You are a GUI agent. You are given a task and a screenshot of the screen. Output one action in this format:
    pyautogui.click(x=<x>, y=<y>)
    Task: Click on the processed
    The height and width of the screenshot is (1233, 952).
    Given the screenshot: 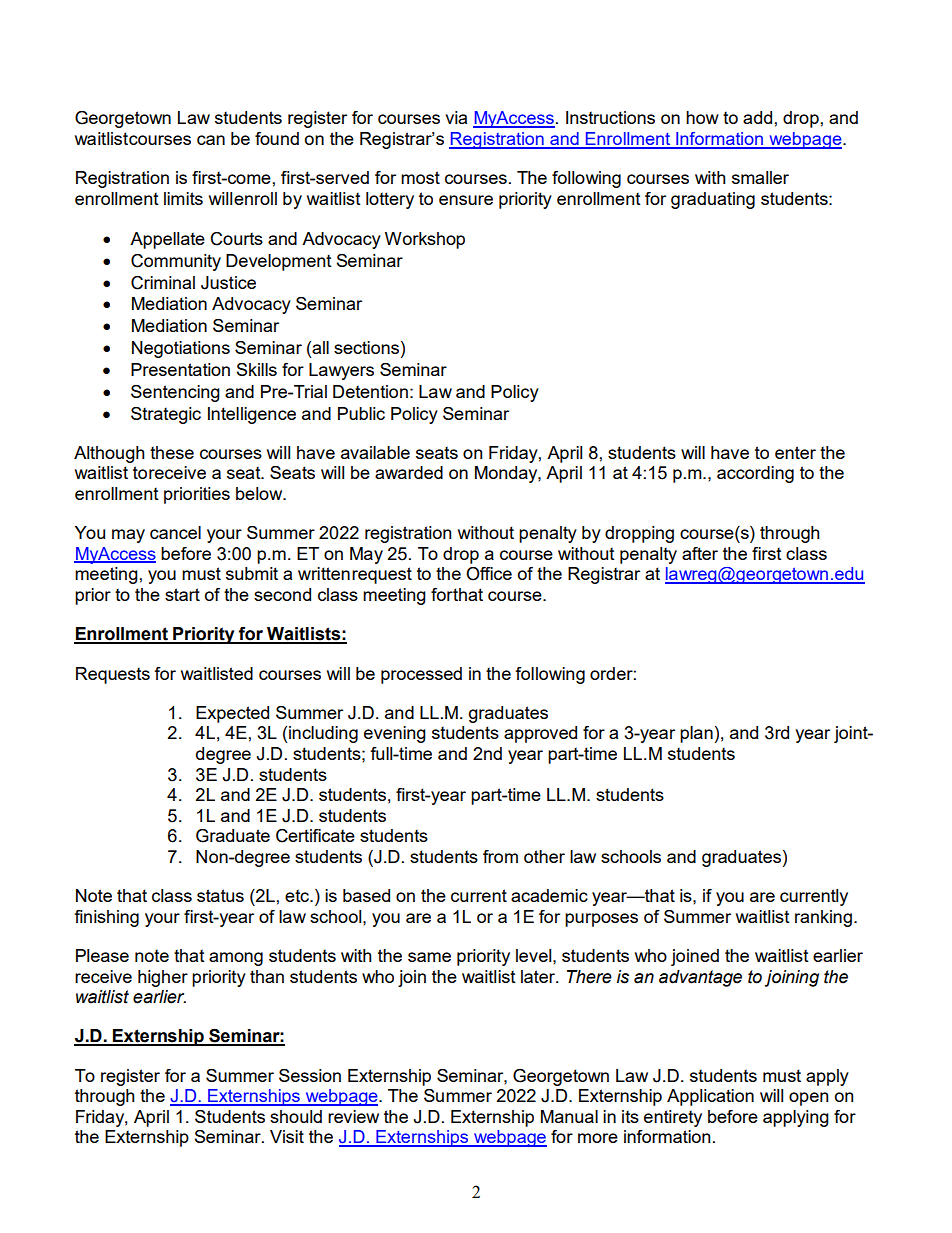 What is the action you would take?
    pyautogui.click(x=421, y=675)
